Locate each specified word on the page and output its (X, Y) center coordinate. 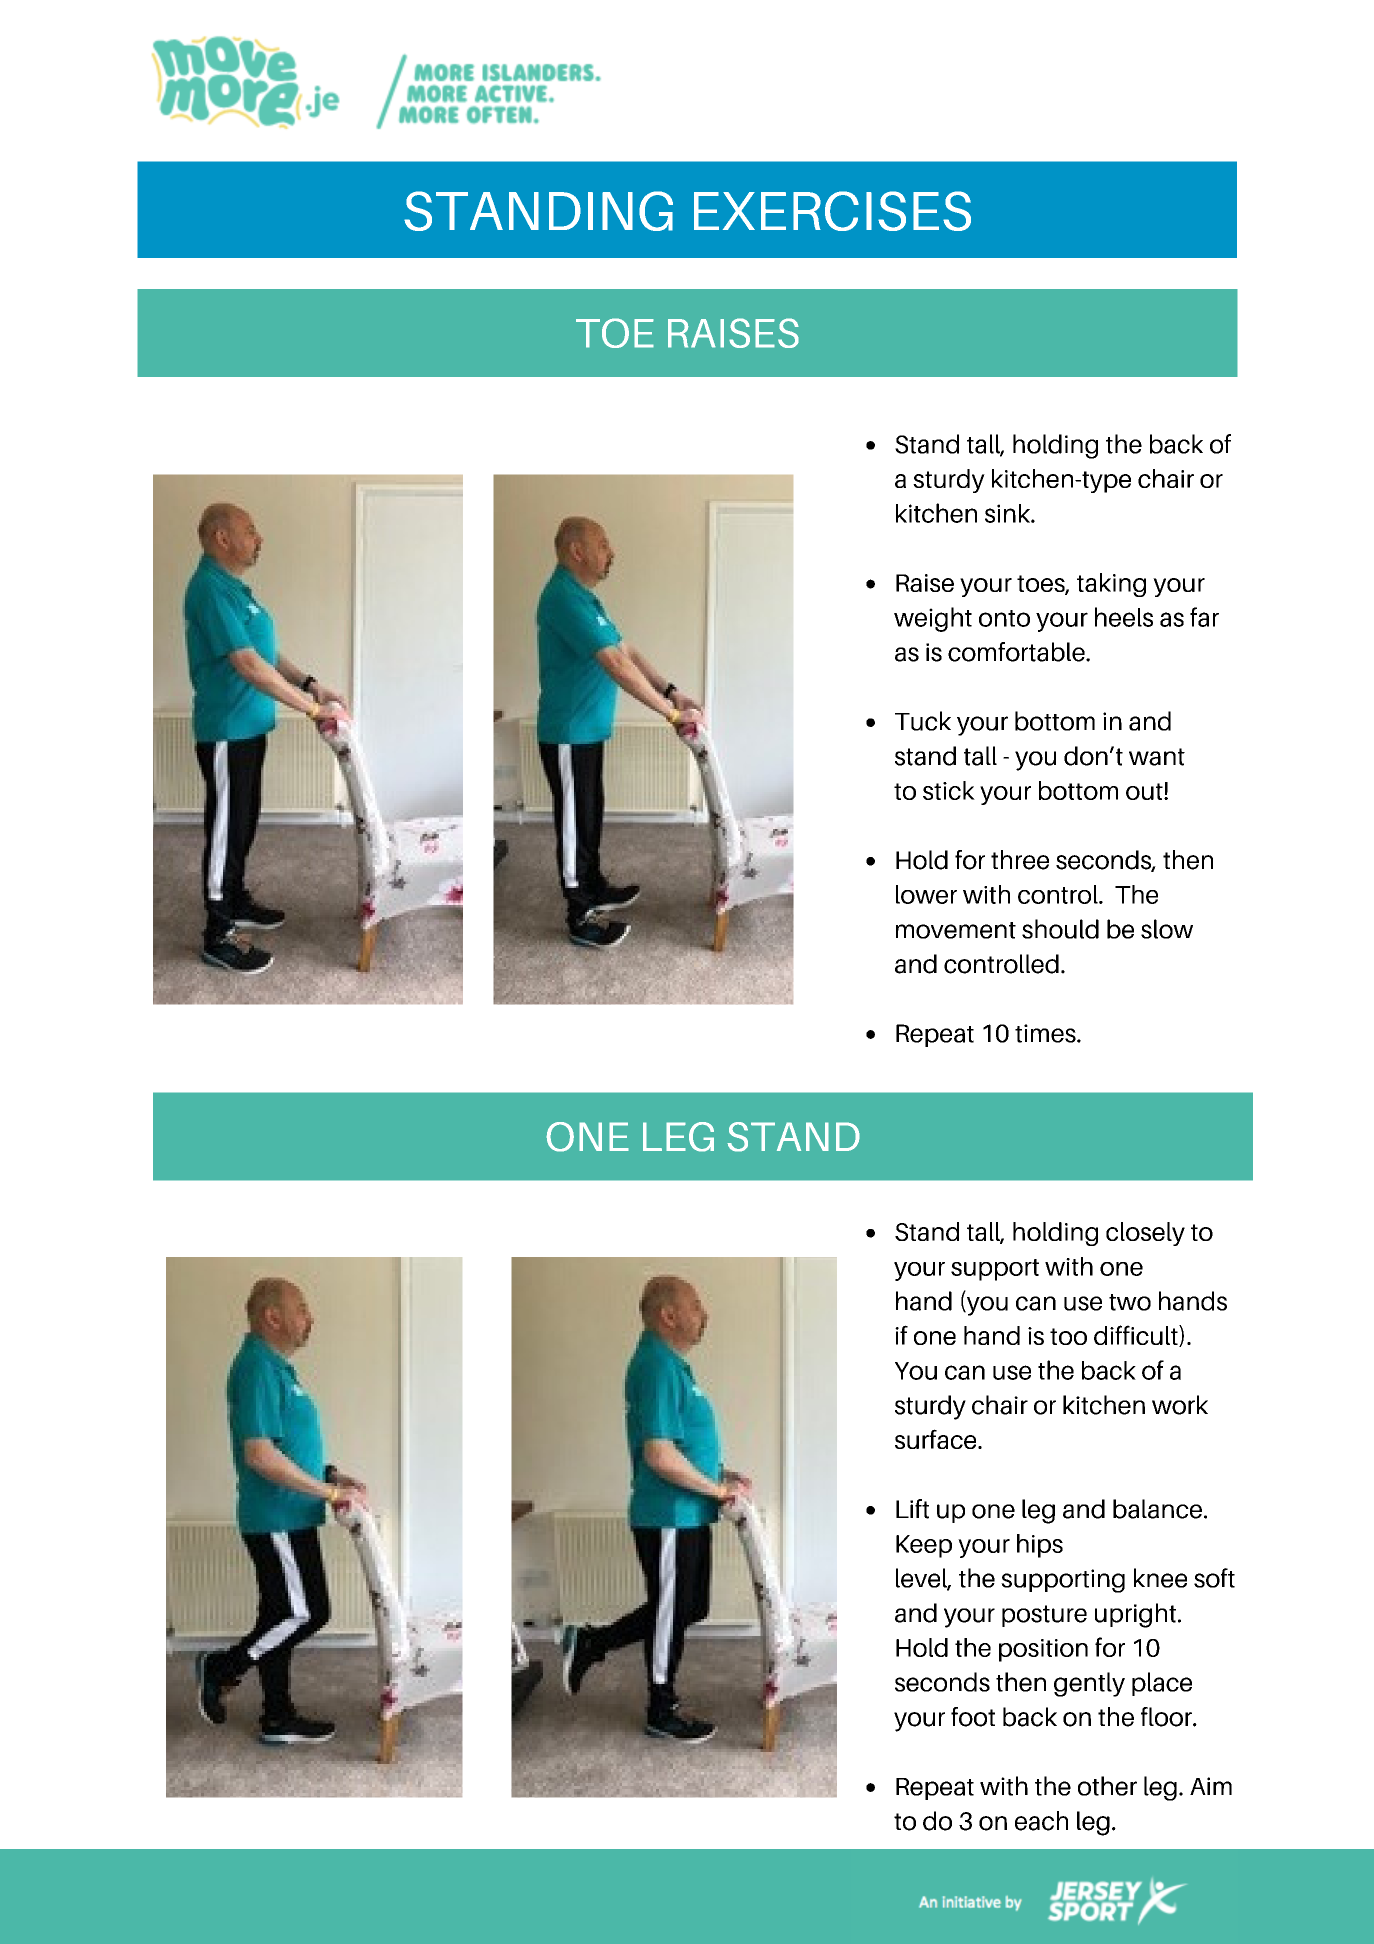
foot (973, 1717)
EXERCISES (832, 211)
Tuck (923, 721)
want (1157, 757)
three (1020, 860)
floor (1167, 1717)
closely (1145, 1234)
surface (937, 1439)
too (1068, 1336)
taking (1111, 585)
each (1041, 1821)
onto (1004, 618)
